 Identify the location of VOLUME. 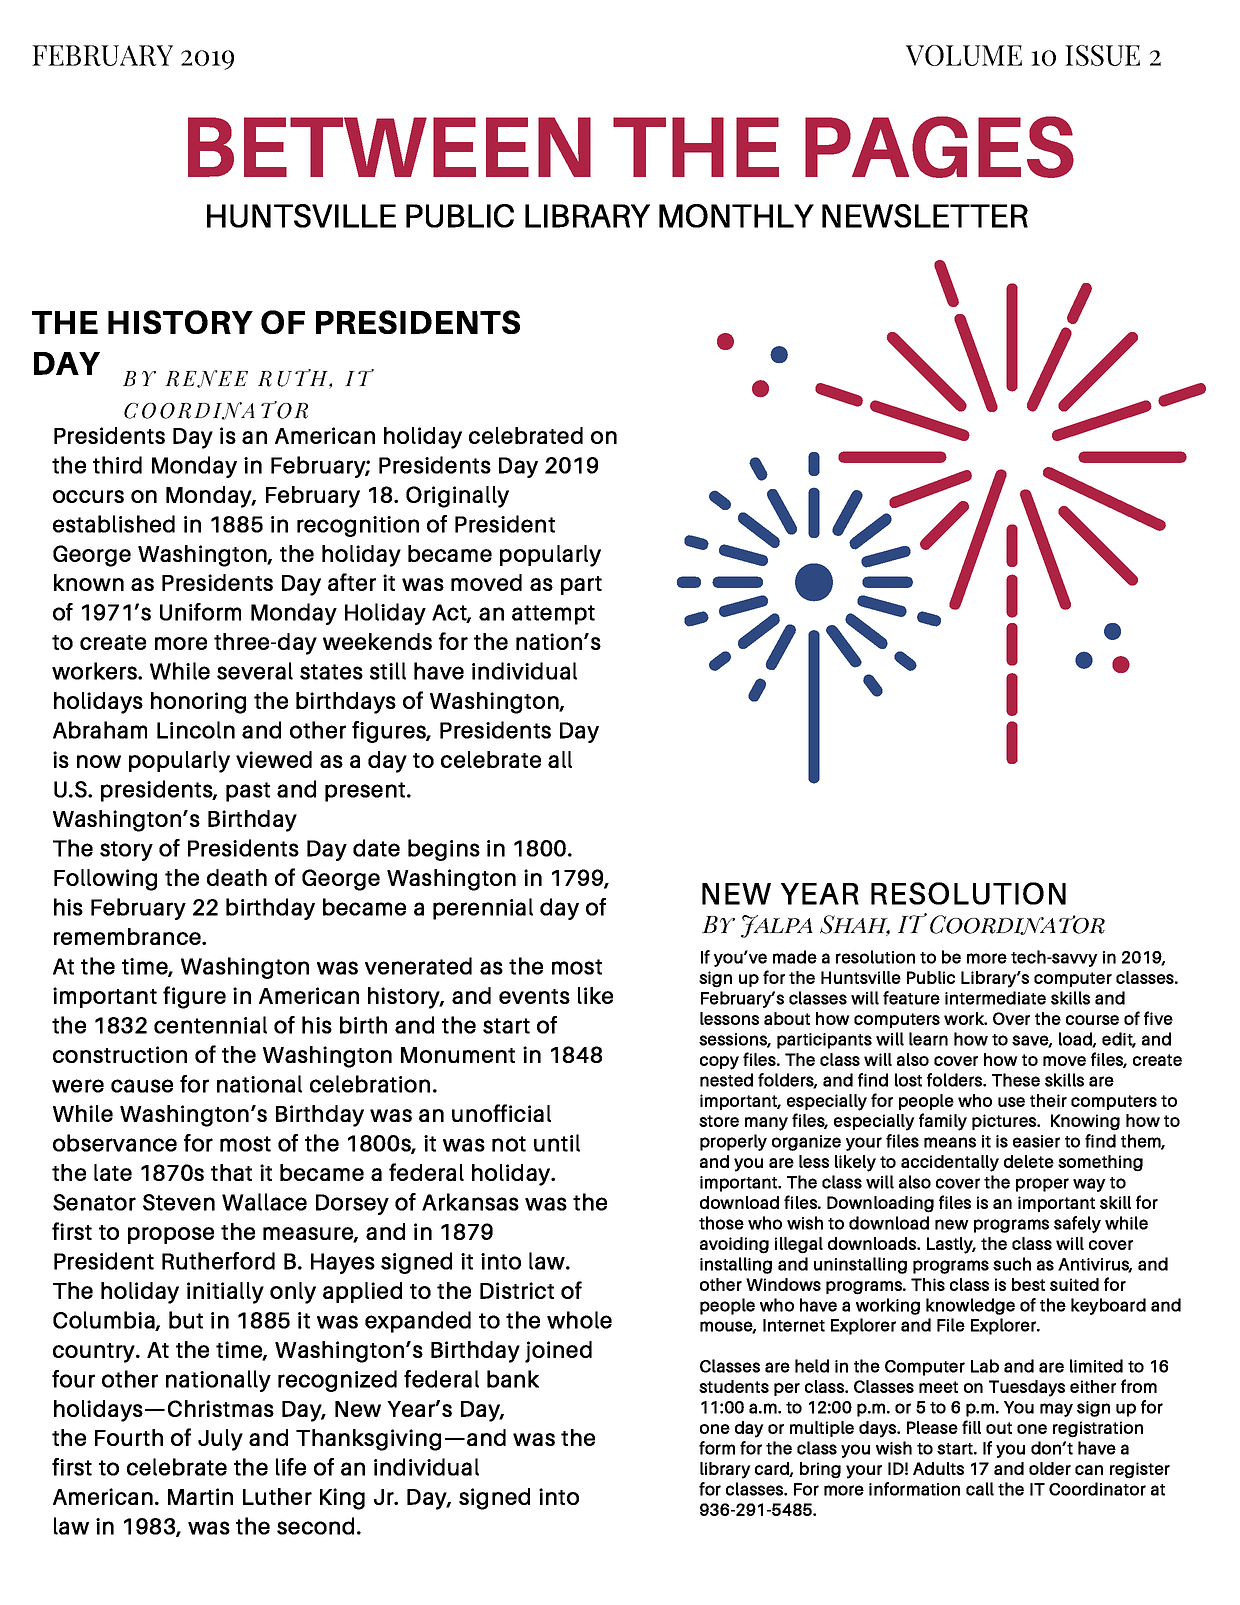
(964, 55).
